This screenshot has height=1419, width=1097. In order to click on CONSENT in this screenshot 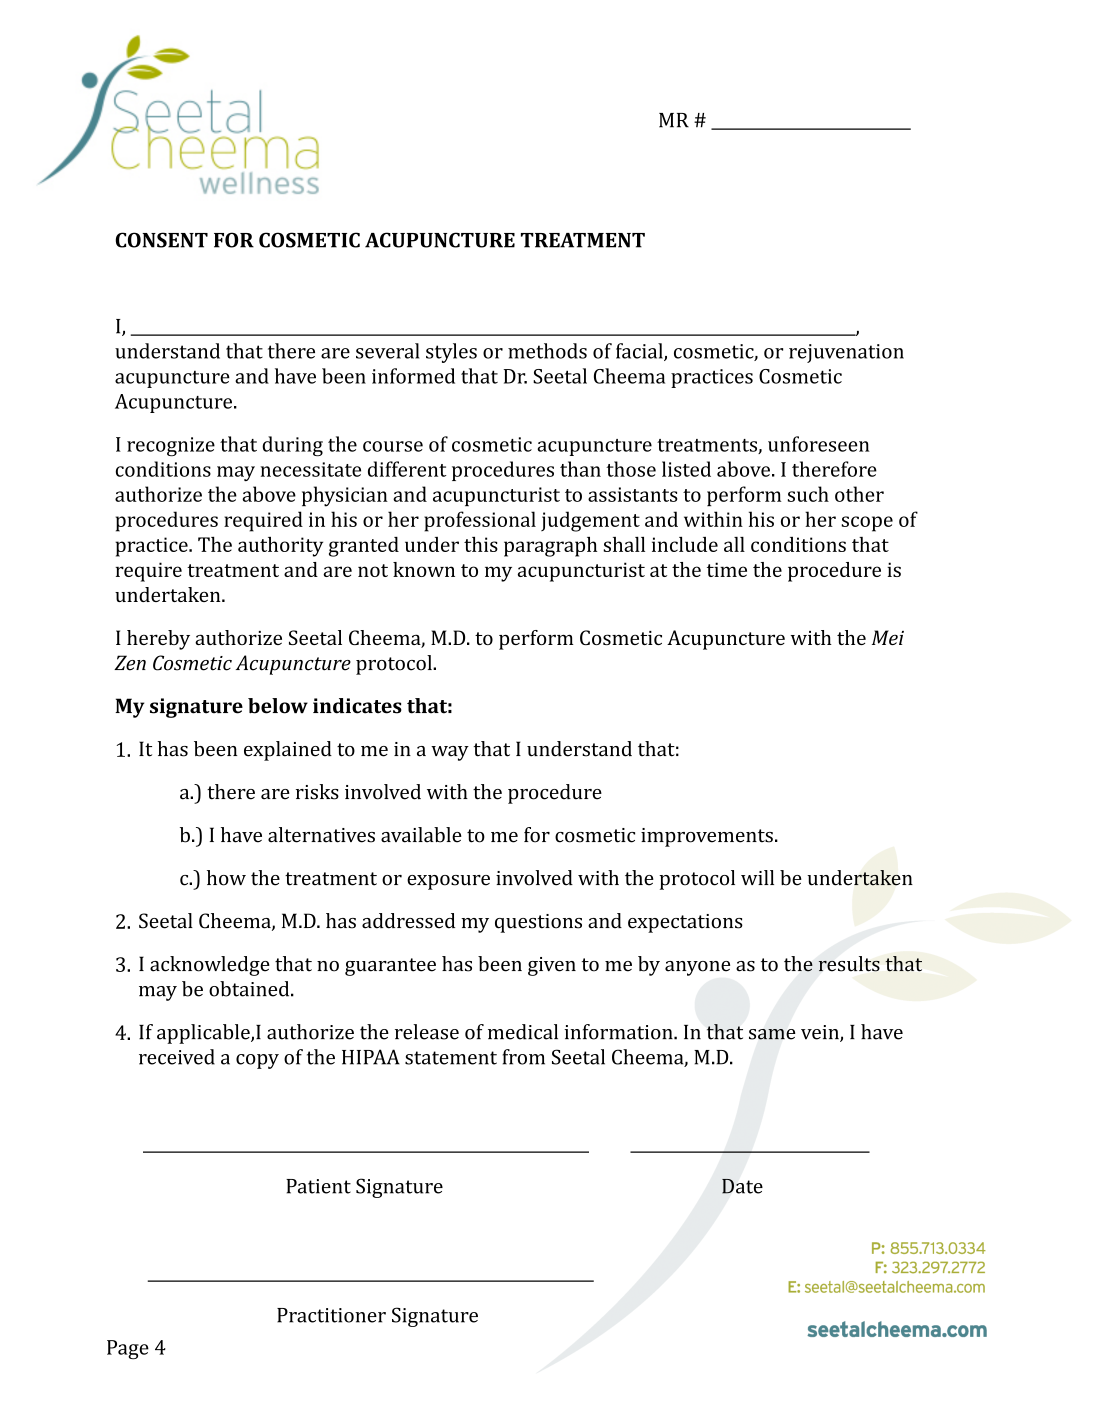, I will do `click(161, 240)`.
